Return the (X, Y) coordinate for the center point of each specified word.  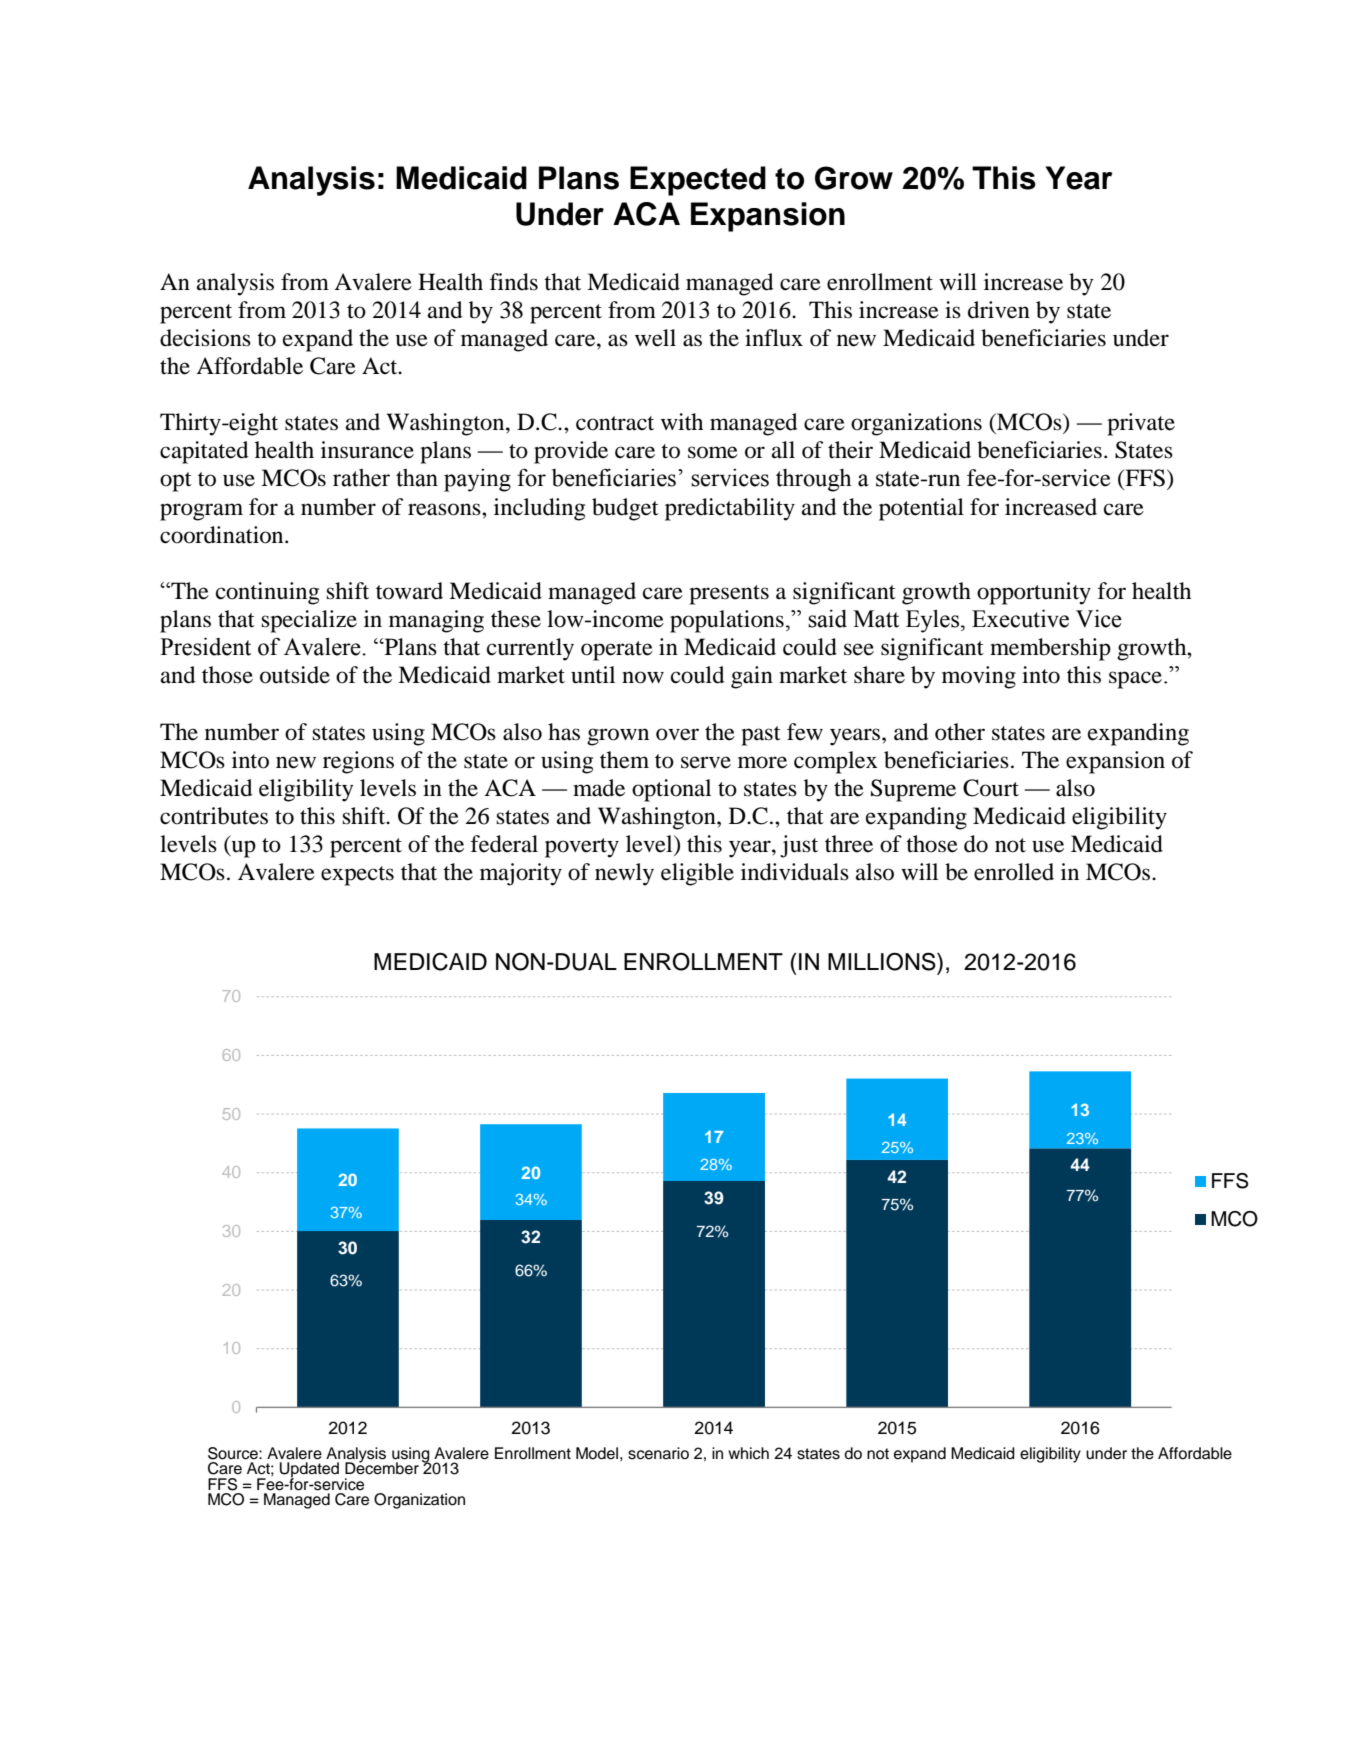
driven (999, 310)
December (382, 1467)
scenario (658, 1453)
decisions (205, 338)
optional (671, 790)
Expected (698, 181)
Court (991, 788)
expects (357, 876)
